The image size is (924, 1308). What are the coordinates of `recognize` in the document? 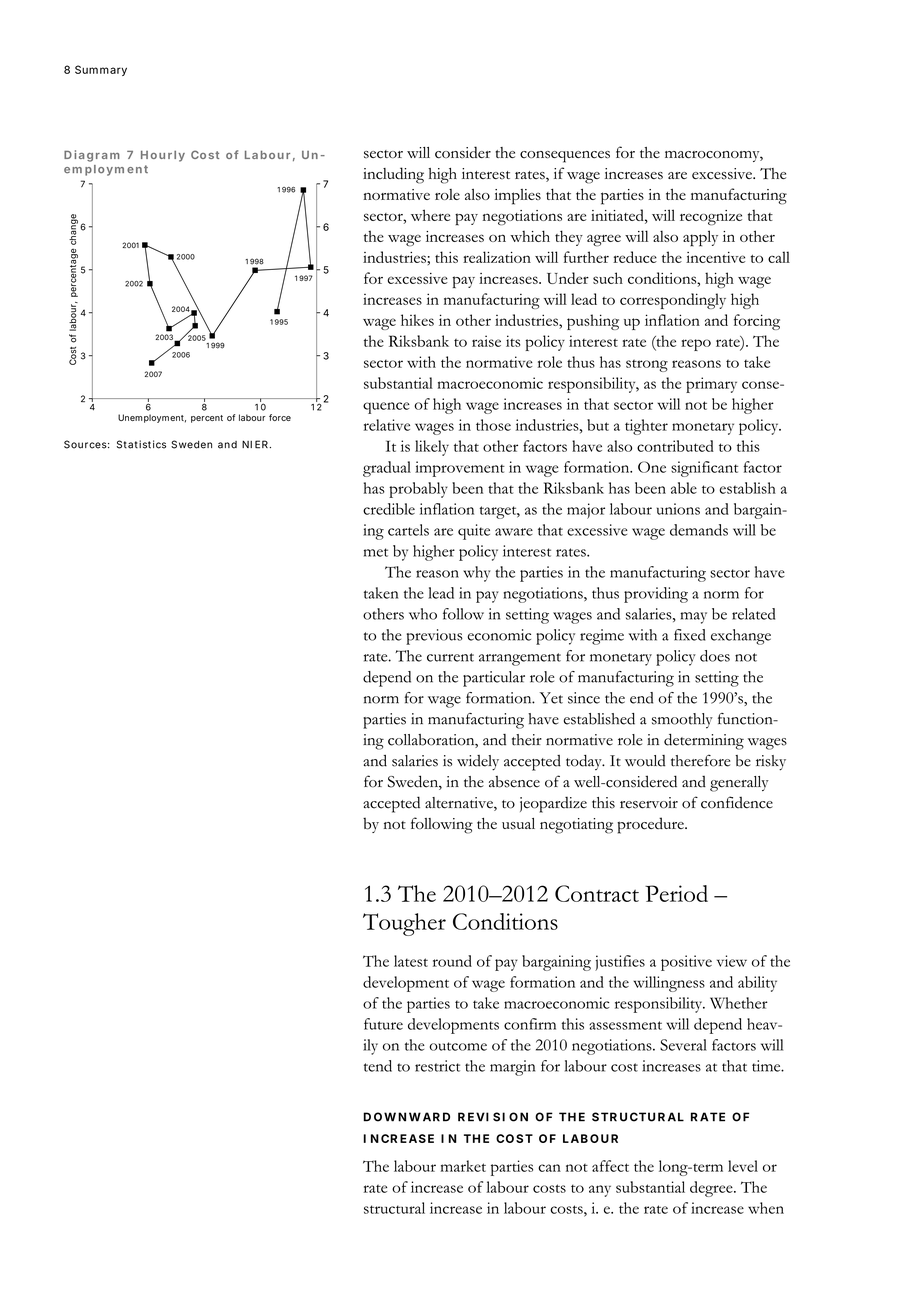 It's located at (711, 217).
